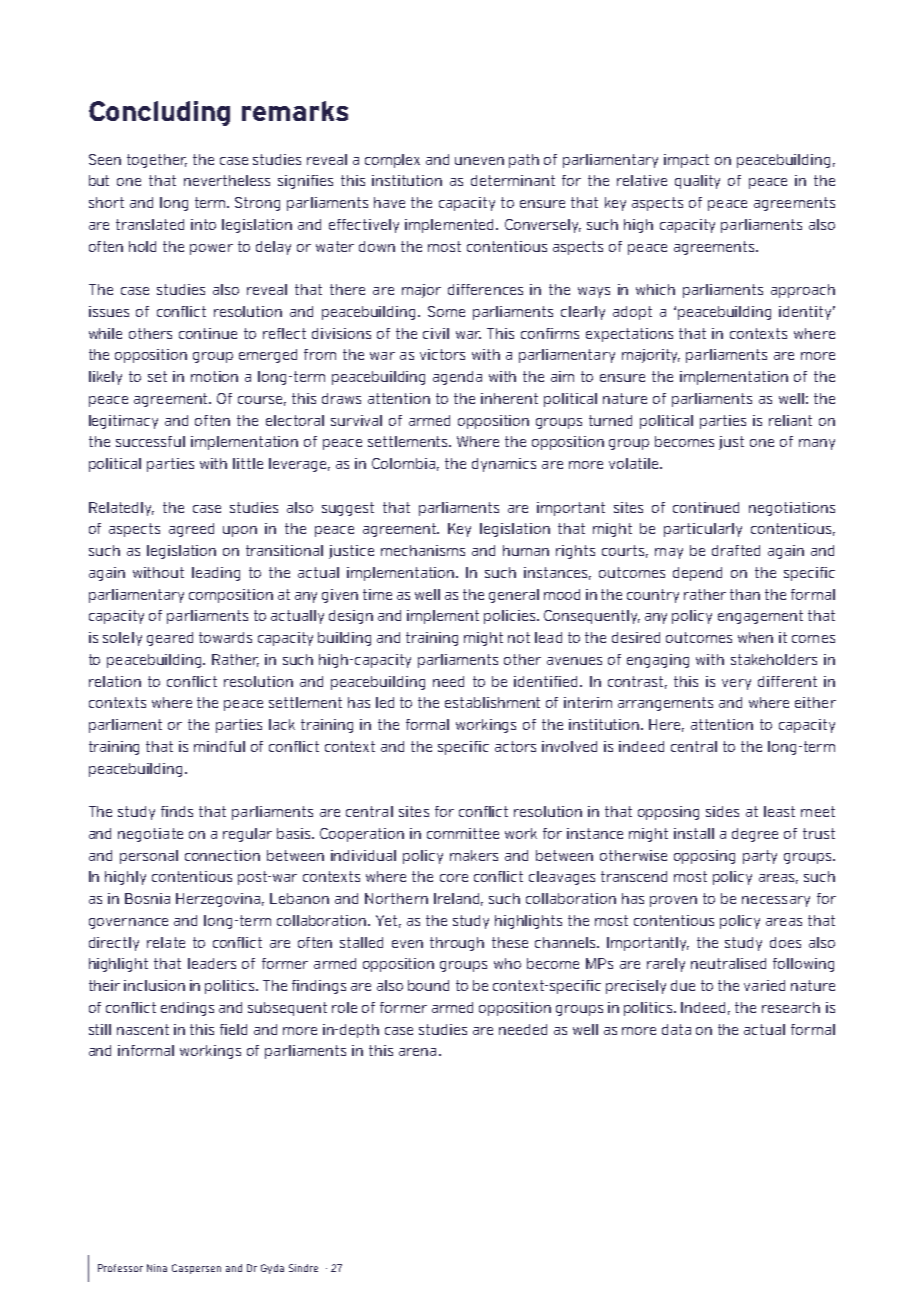 This screenshot has height=1308, width=924. Describe the element at coordinates (157, 1268) in the screenshot. I see `Nina` at that location.
